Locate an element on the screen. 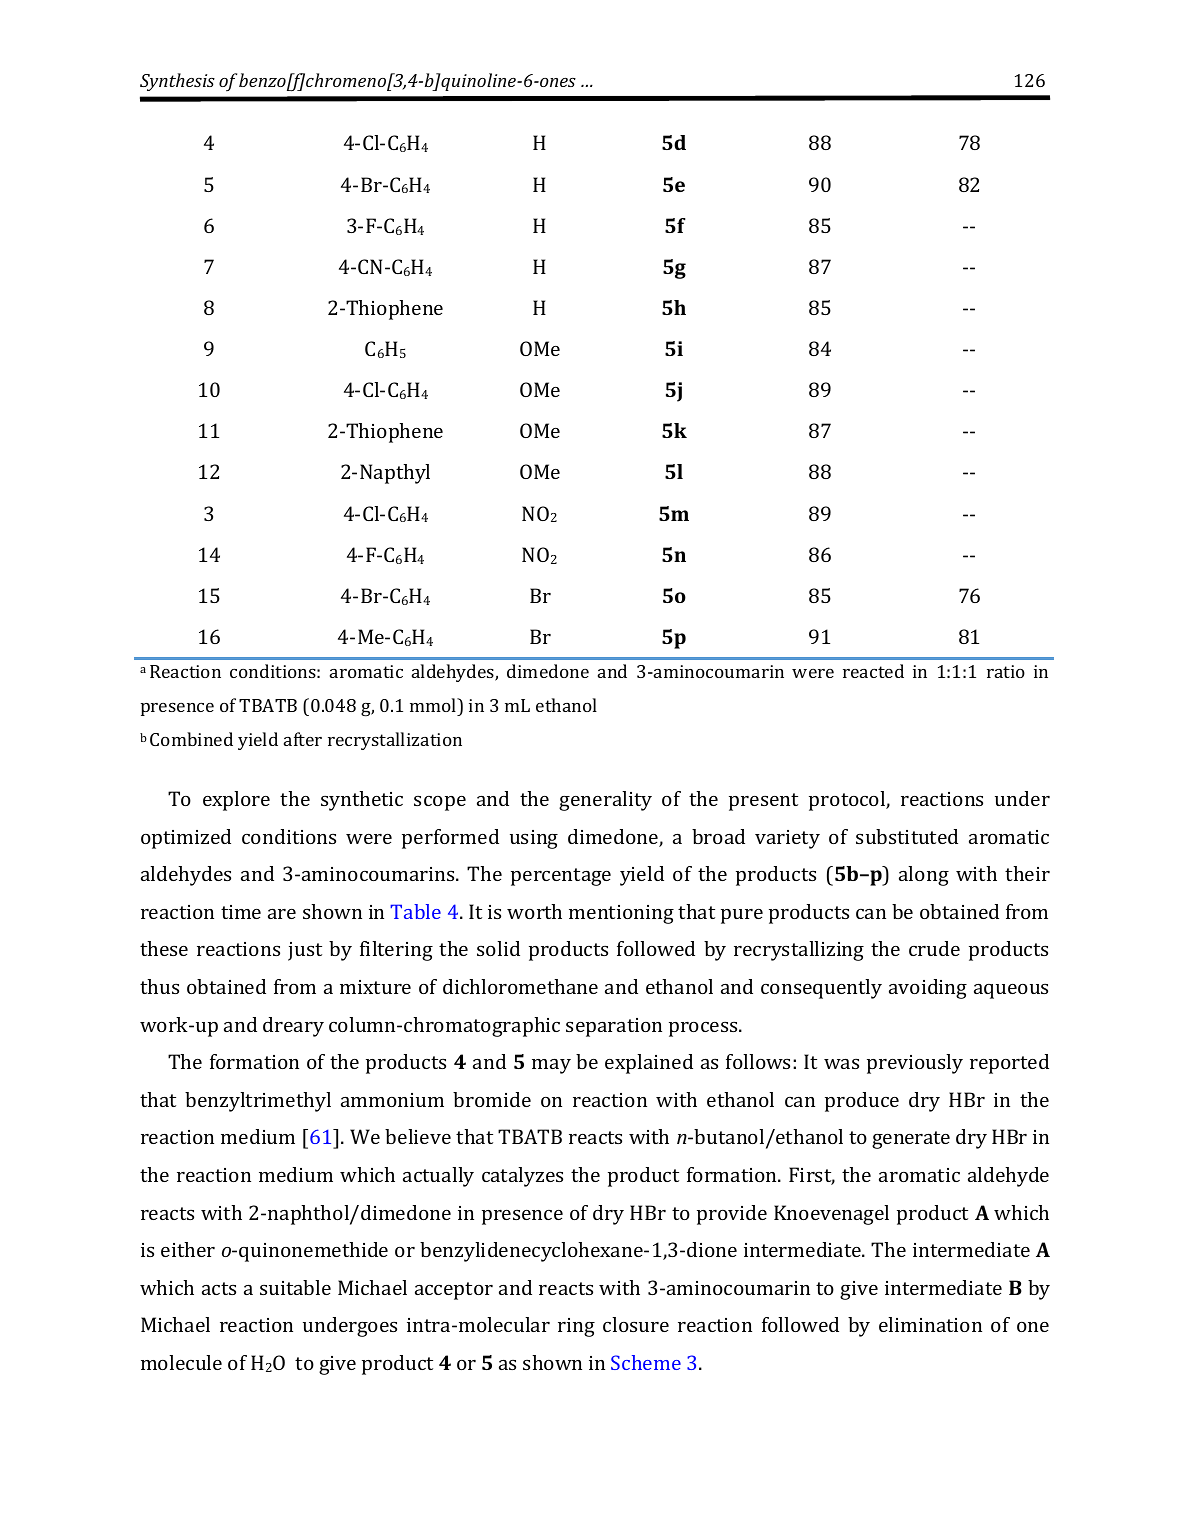 Image resolution: width=1190 pixels, height=1540 pixels. molecule is located at coordinates (181, 1362).
